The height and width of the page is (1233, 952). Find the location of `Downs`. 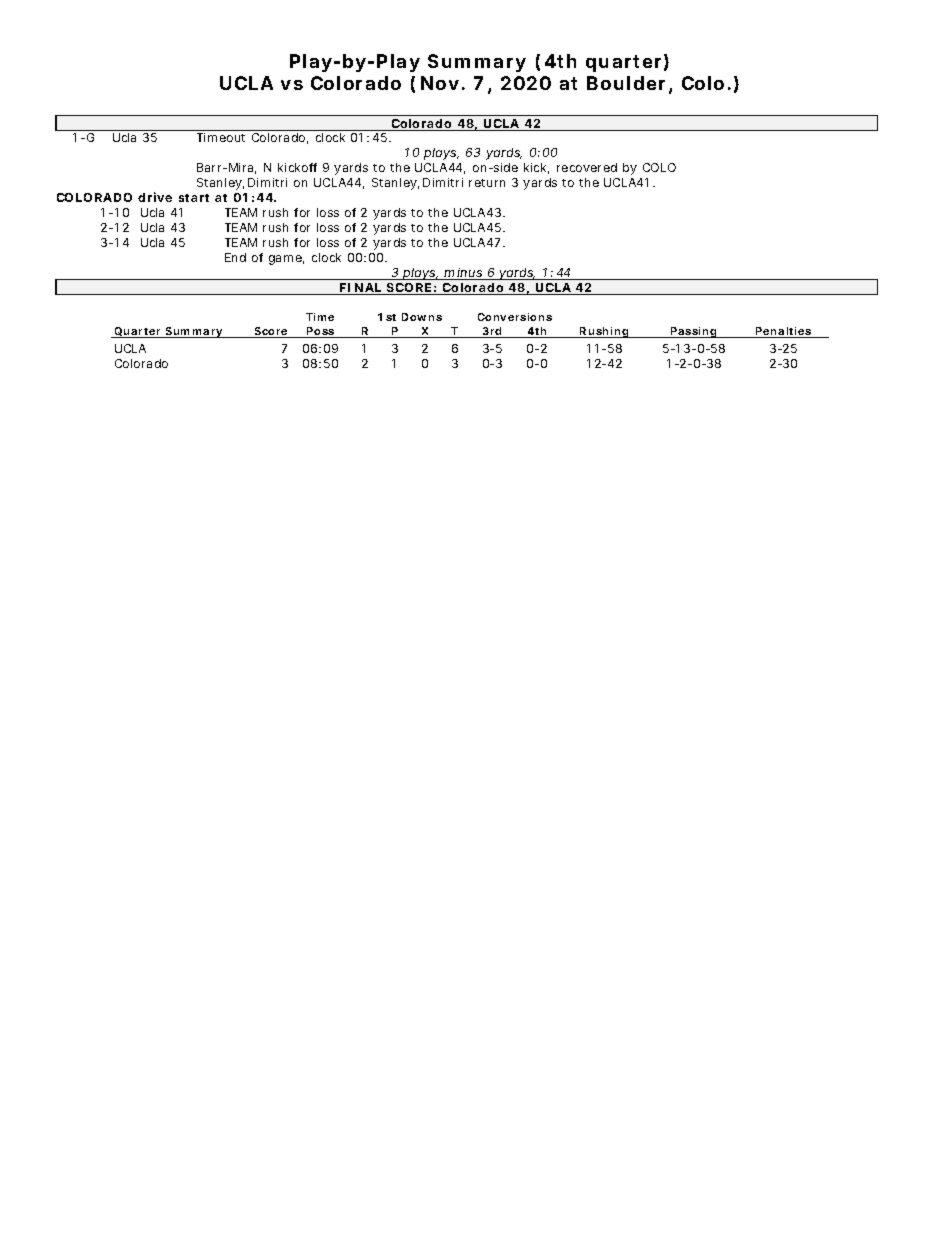

Downs is located at coordinates (422, 317).
